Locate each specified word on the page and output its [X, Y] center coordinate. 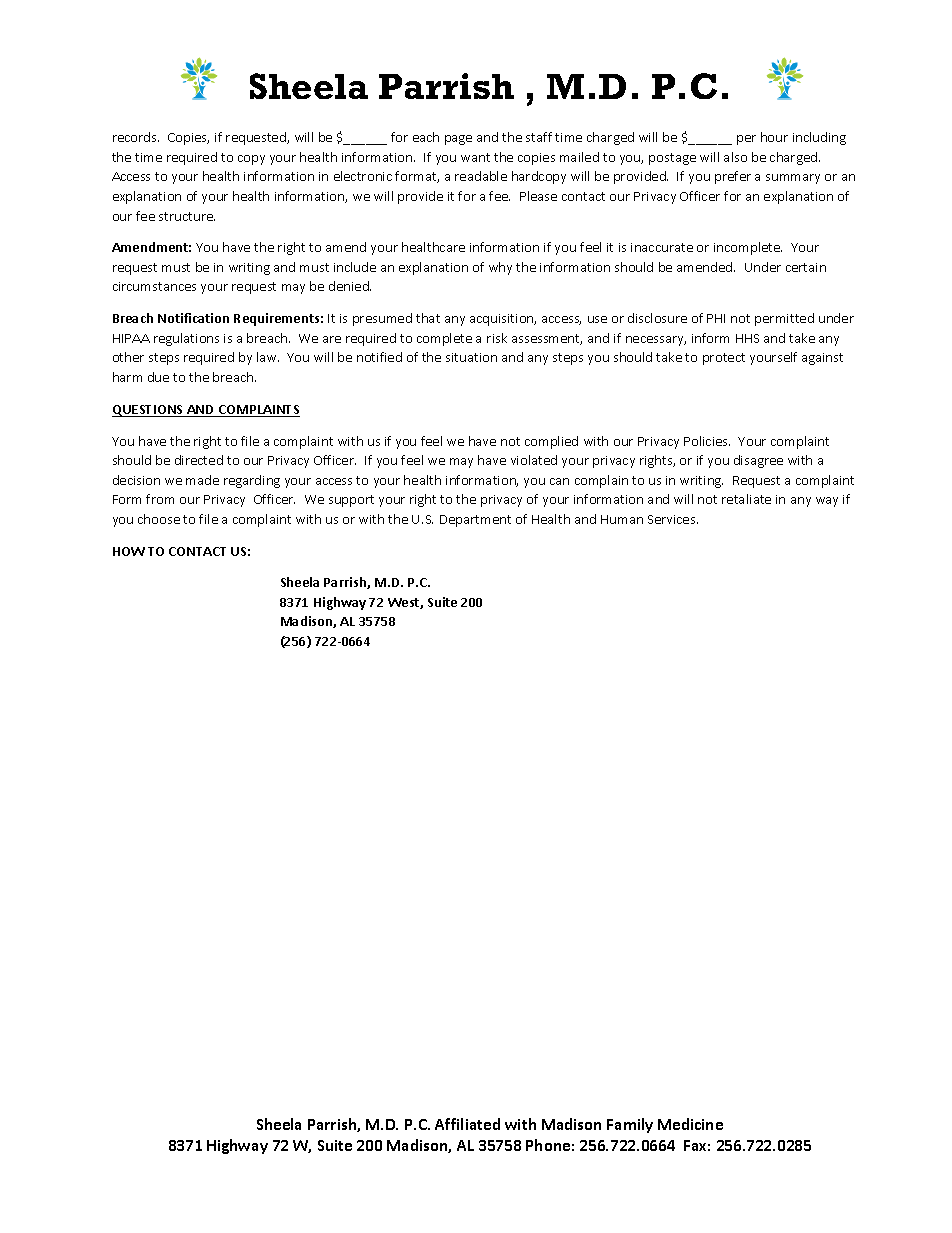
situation [471, 357]
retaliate [746, 499]
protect [724, 359]
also [735, 157]
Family [630, 1125]
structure [187, 216]
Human [622, 519]
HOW [129, 551]
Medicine [690, 1124]
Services [673, 519]
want [475, 157]
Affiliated [467, 1124]
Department [475, 521]
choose [159, 519]
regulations [186, 339]
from [160, 499]
